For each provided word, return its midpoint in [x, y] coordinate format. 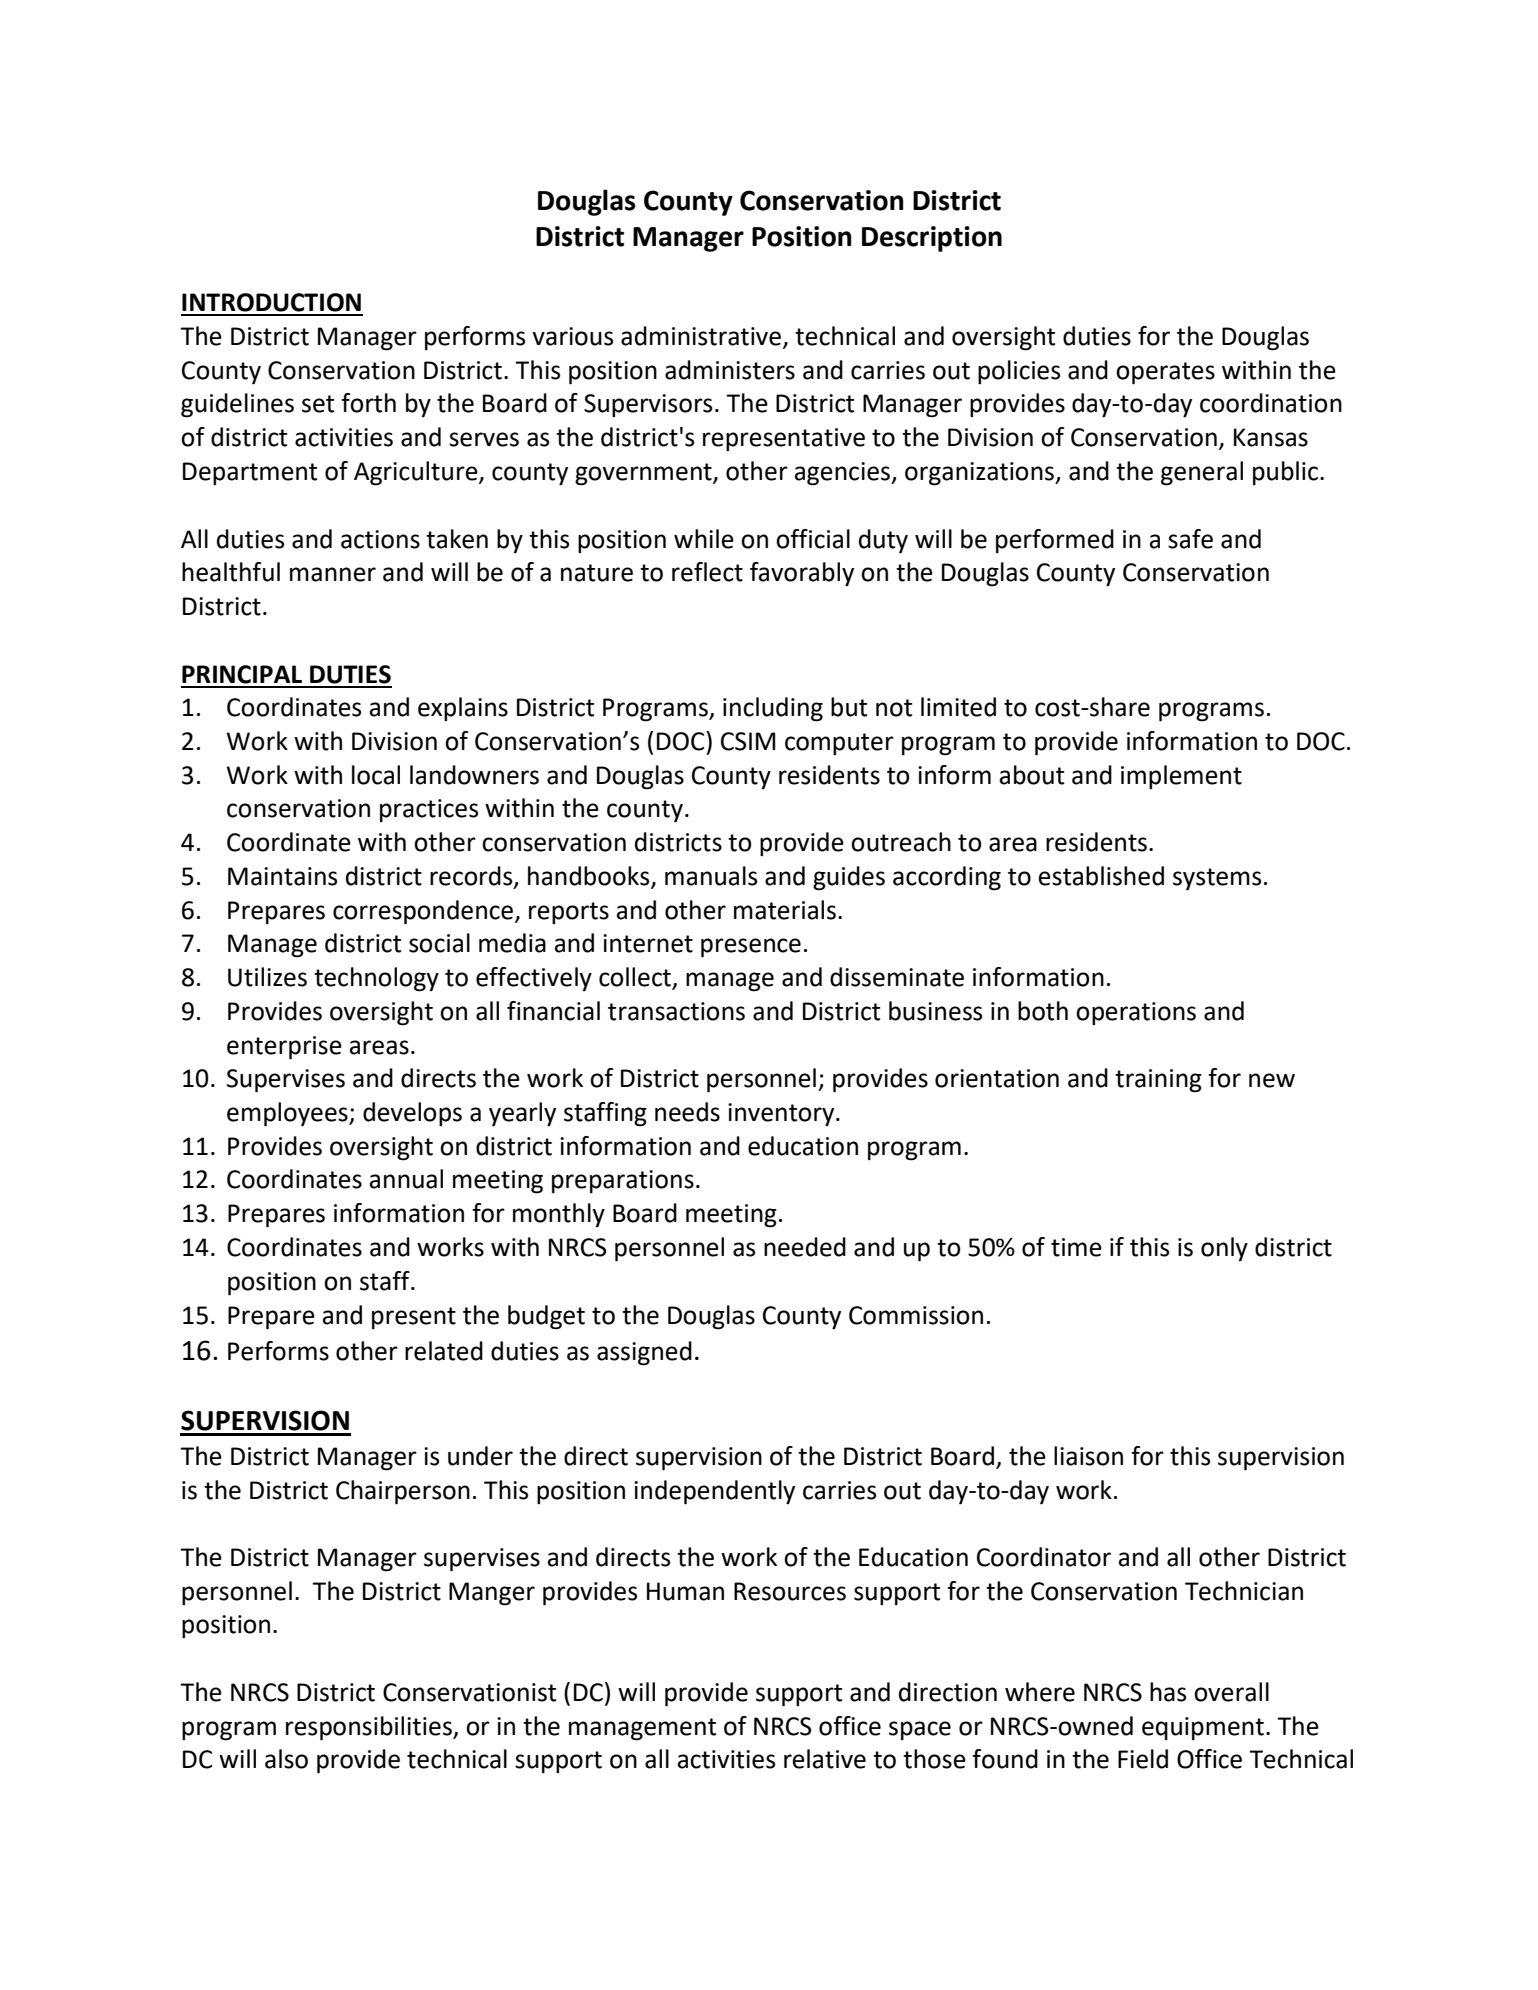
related [444, 1351]
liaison [1088, 1456]
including [773, 709]
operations [1136, 1013]
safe [1190, 539]
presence [751, 948]
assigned [644, 1353]
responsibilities [370, 1728]
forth [368, 403]
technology [376, 979]
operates [1165, 373]
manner [333, 574]
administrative [702, 337]
